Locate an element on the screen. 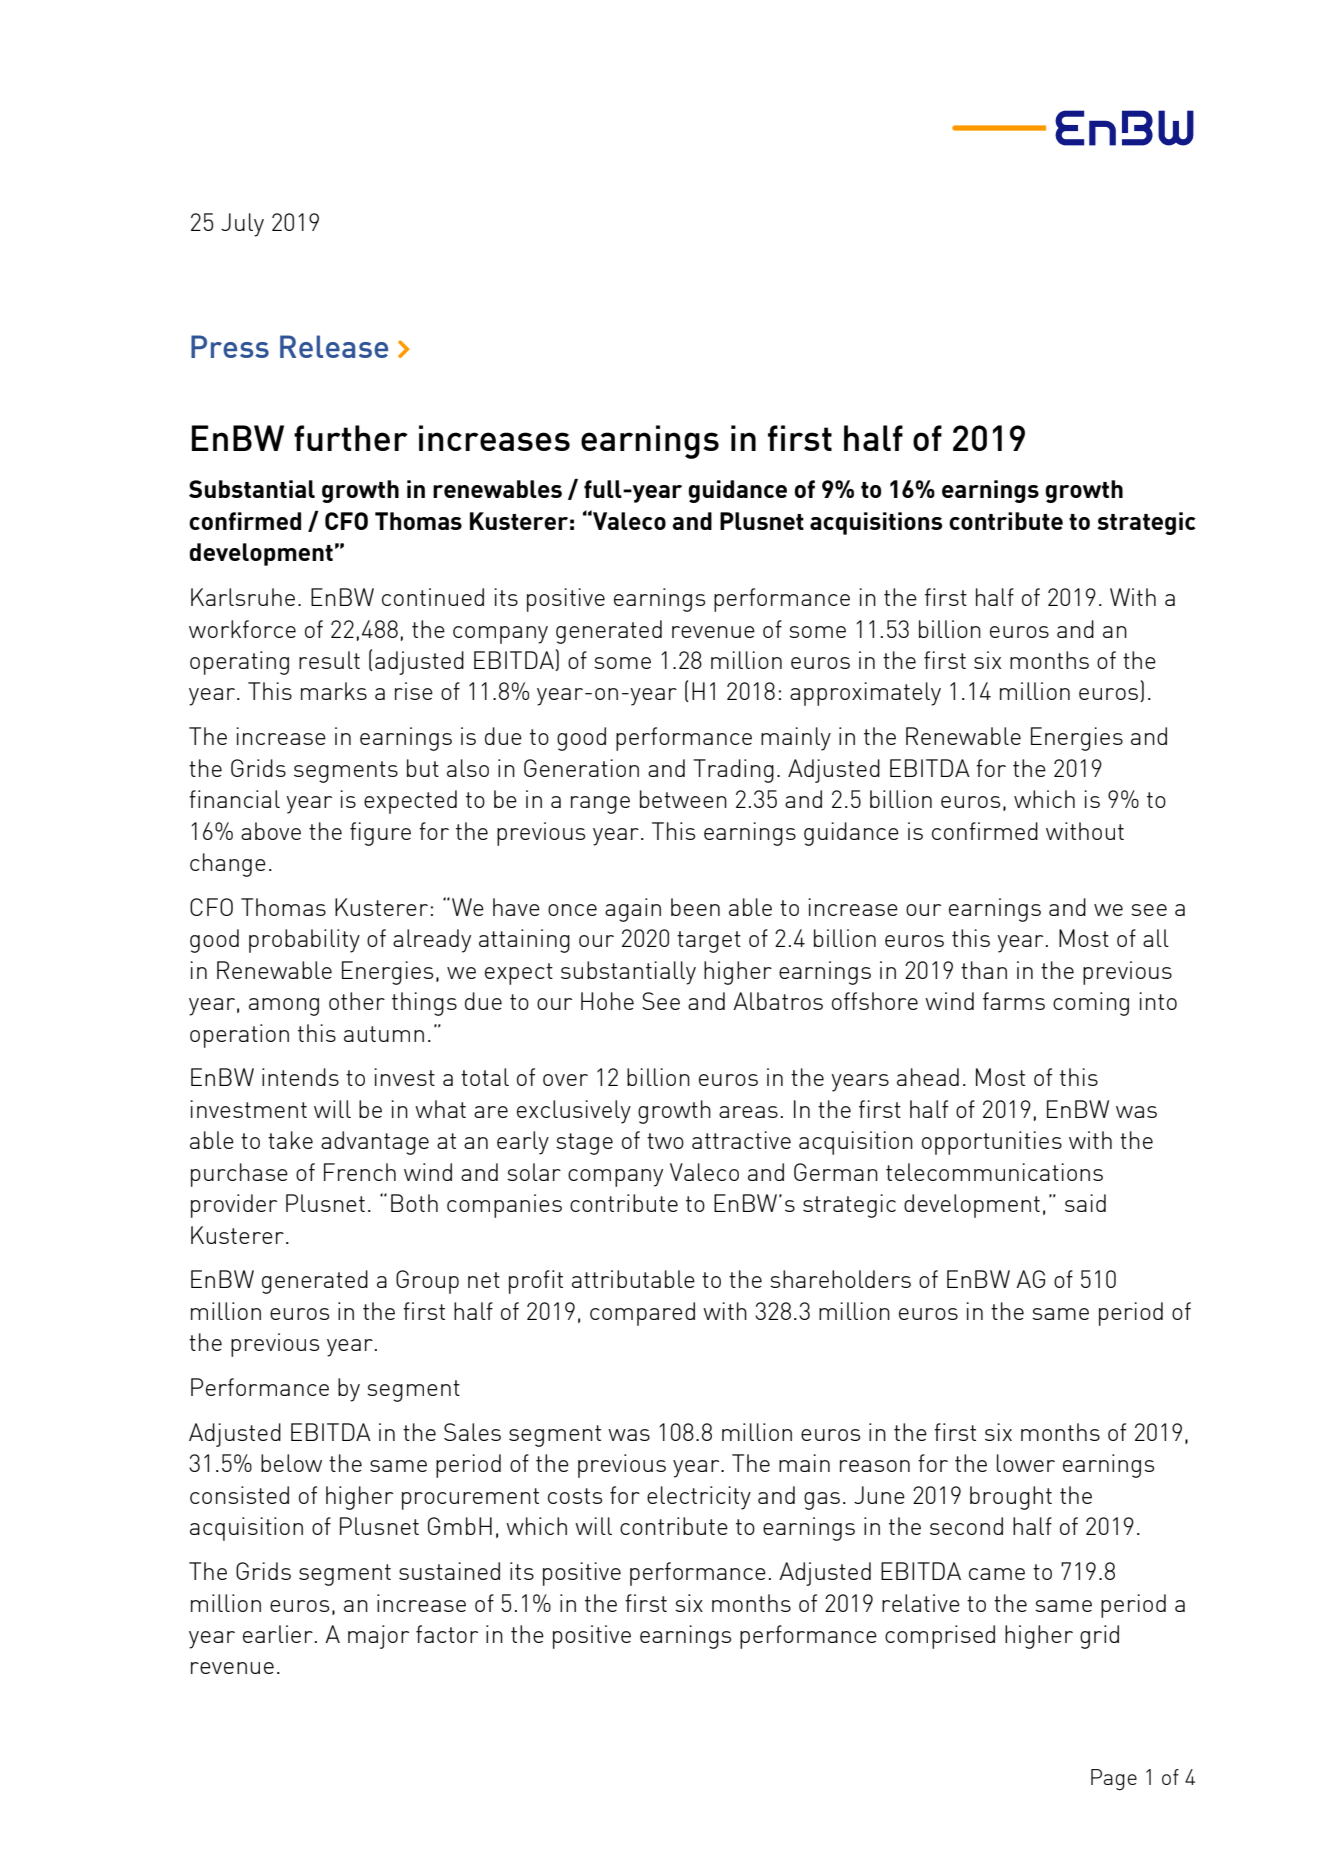  major is located at coordinates (378, 1637).
